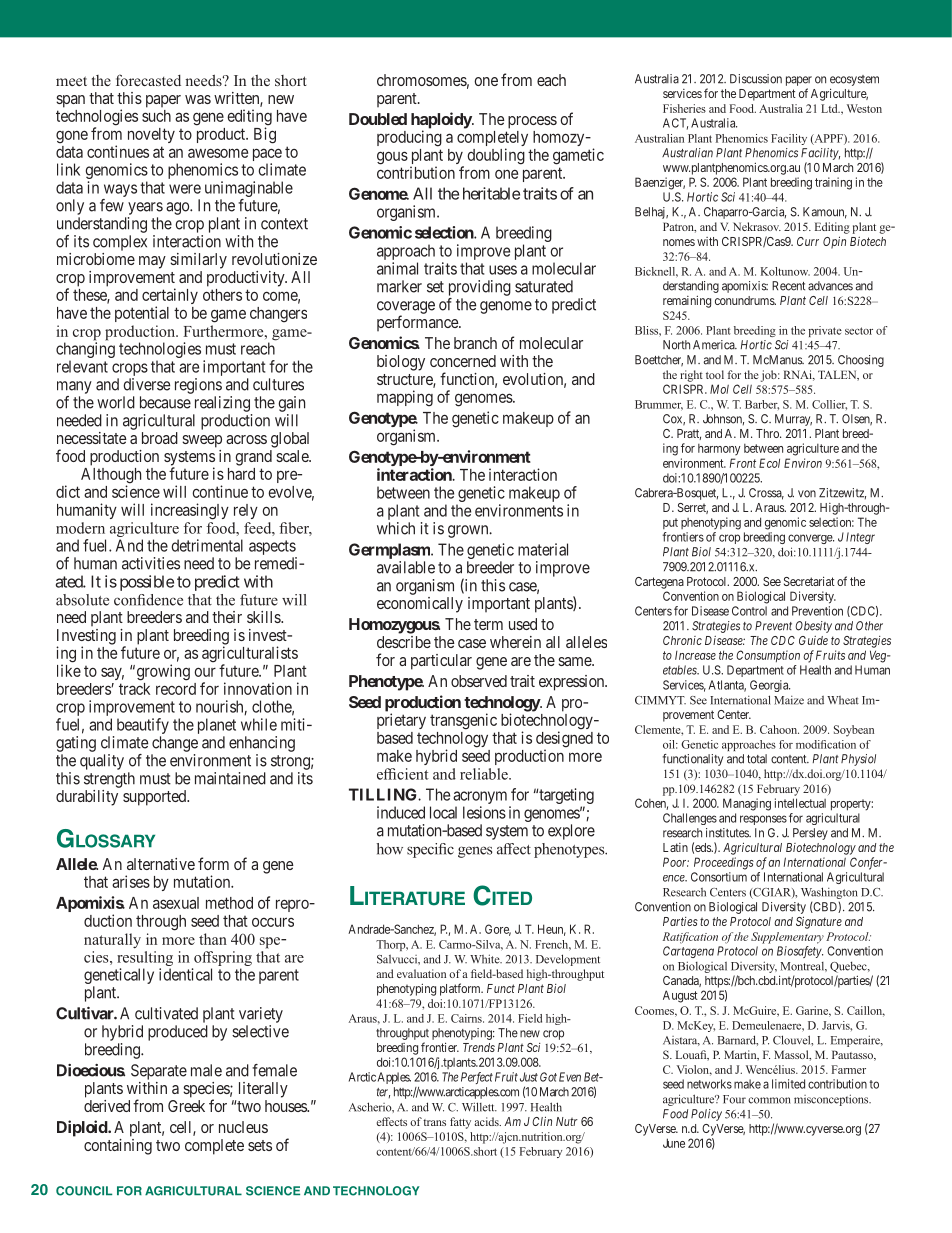 The image size is (952, 1233). What do you see at coordinates (463, 361) in the document?
I see `concerned` at bounding box center [463, 361].
